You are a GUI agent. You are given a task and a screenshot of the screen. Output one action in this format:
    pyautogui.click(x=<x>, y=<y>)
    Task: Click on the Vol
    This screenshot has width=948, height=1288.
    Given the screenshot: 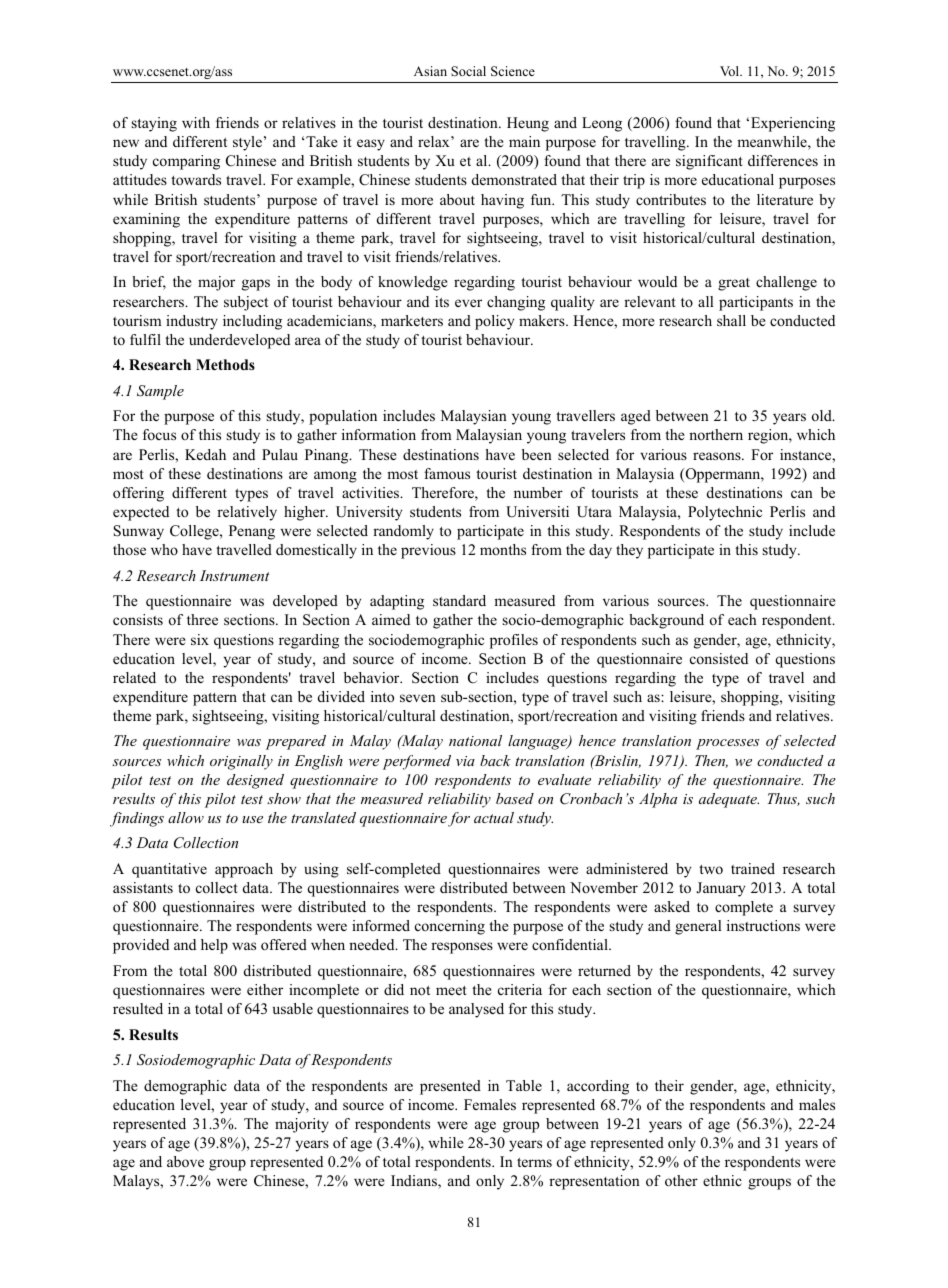 What is the action you would take?
    pyautogui.click(x=731, y=71)
